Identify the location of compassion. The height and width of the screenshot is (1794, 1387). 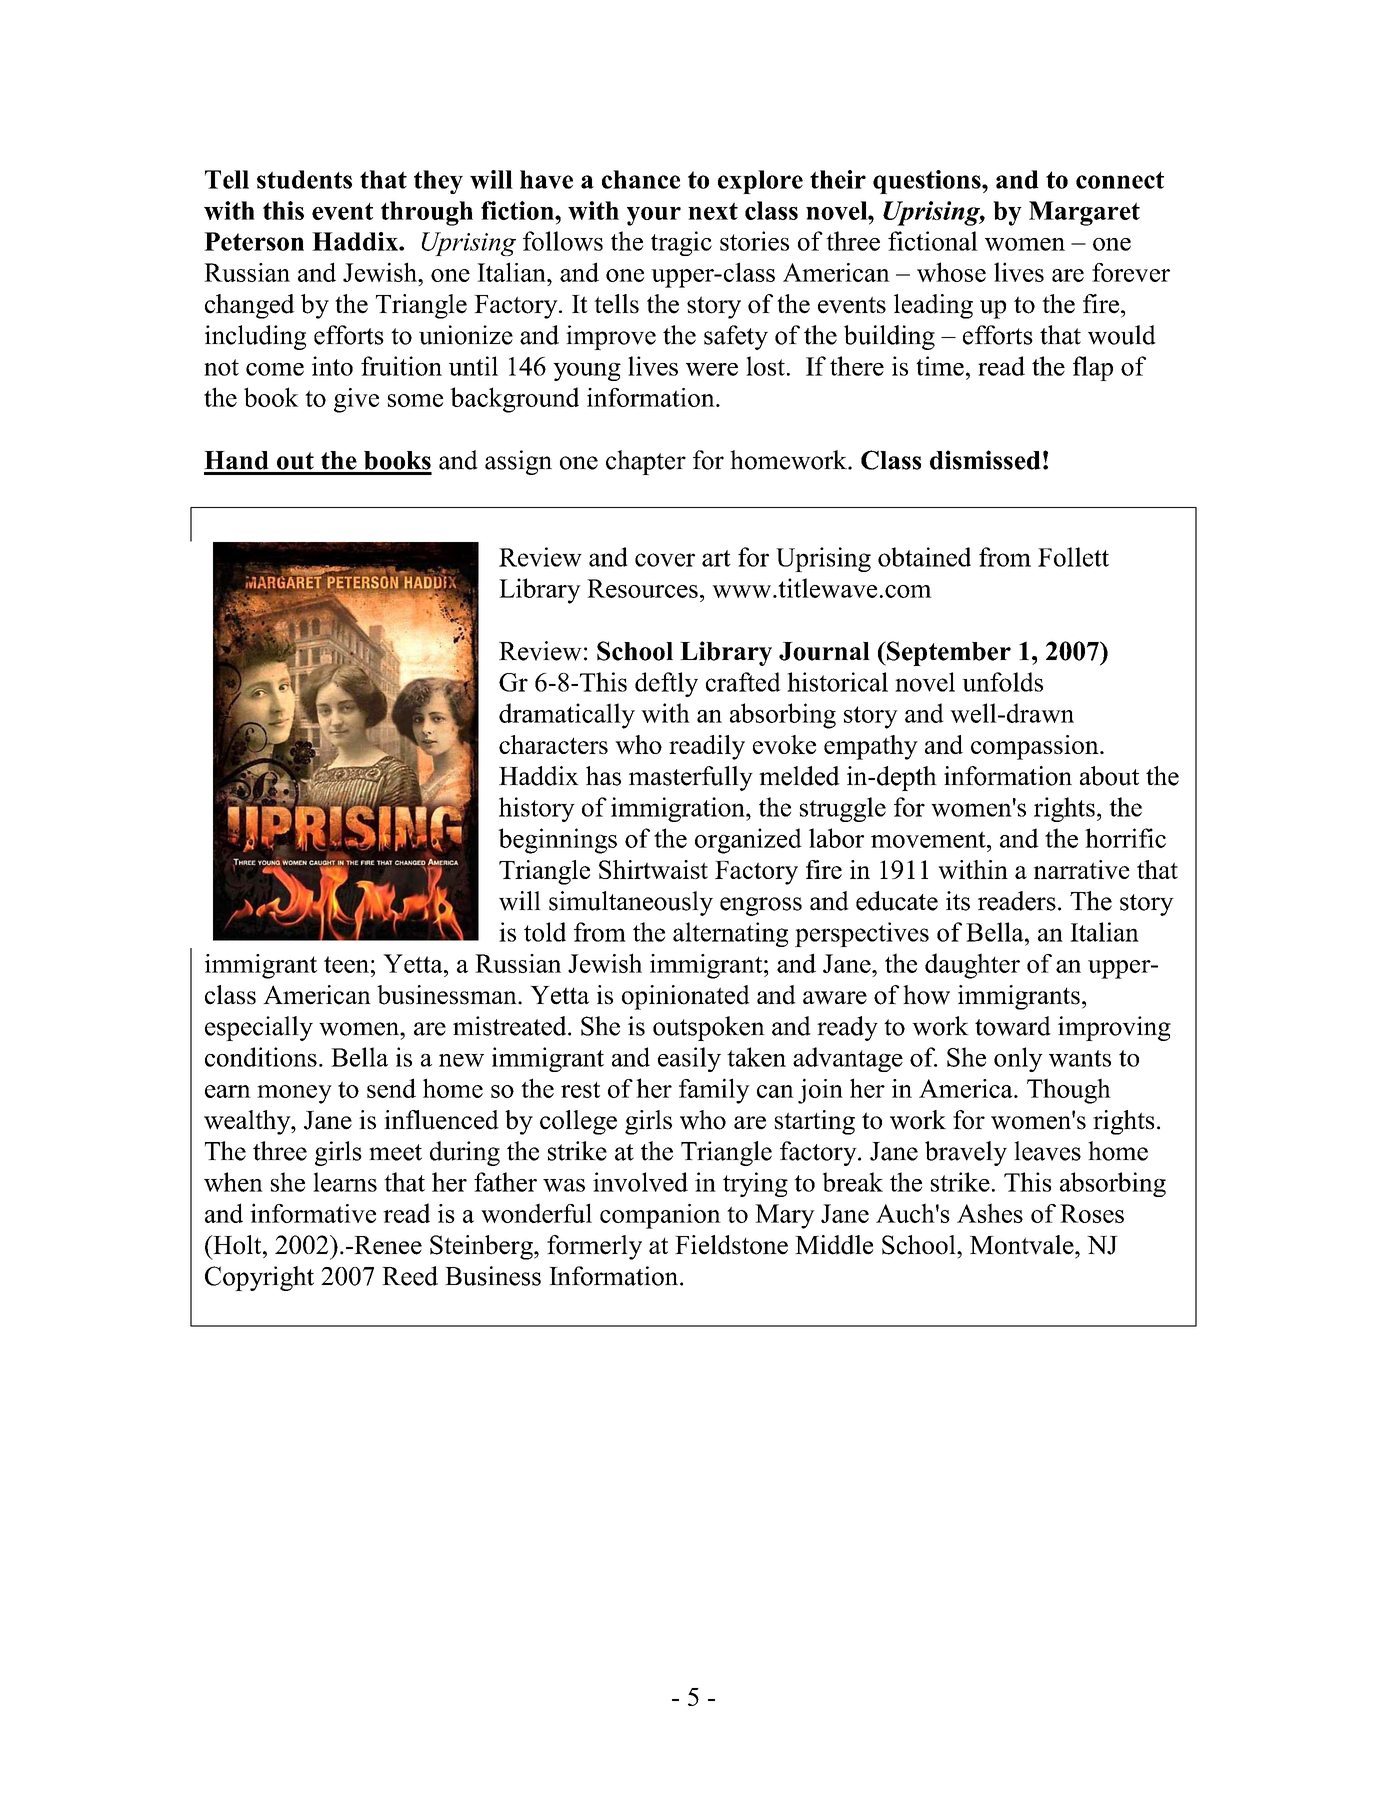
(1036, 747).
